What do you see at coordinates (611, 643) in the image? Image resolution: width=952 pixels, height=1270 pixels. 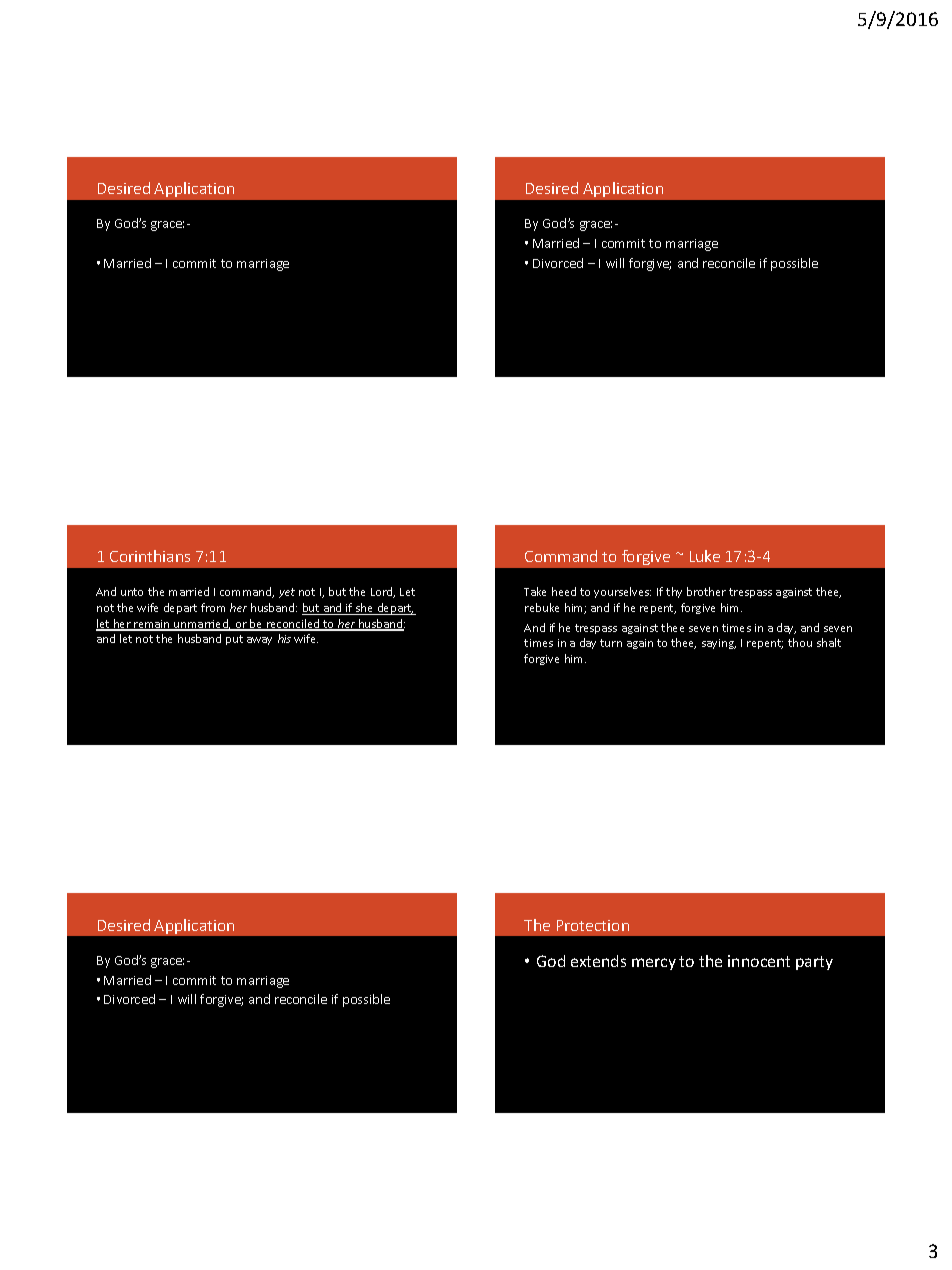 I see `turn` at bounding box center [611, 643].
